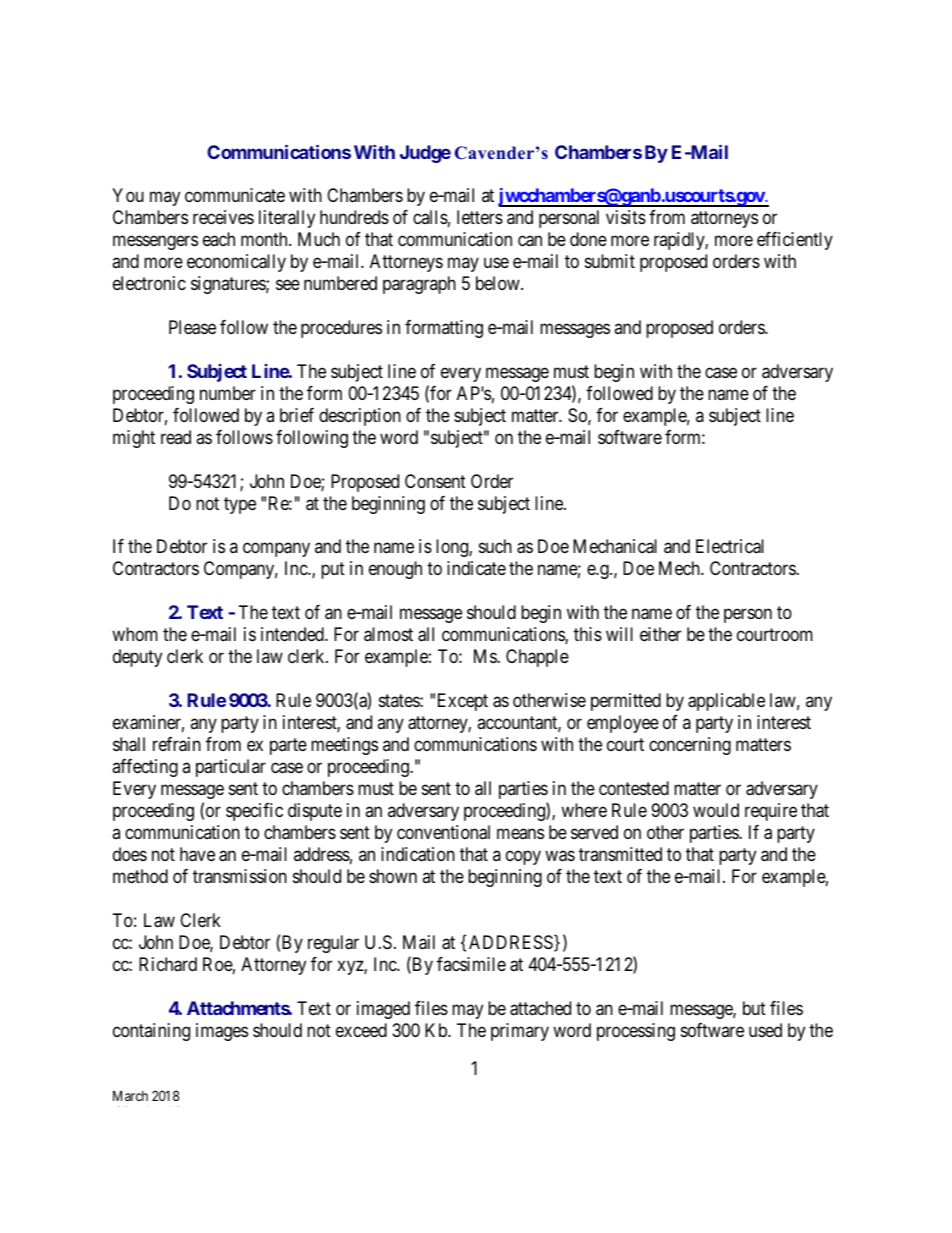 Image resolution: width=952 pixels, height=1233 pixels. I want to click on receives, so click(223, 217).
